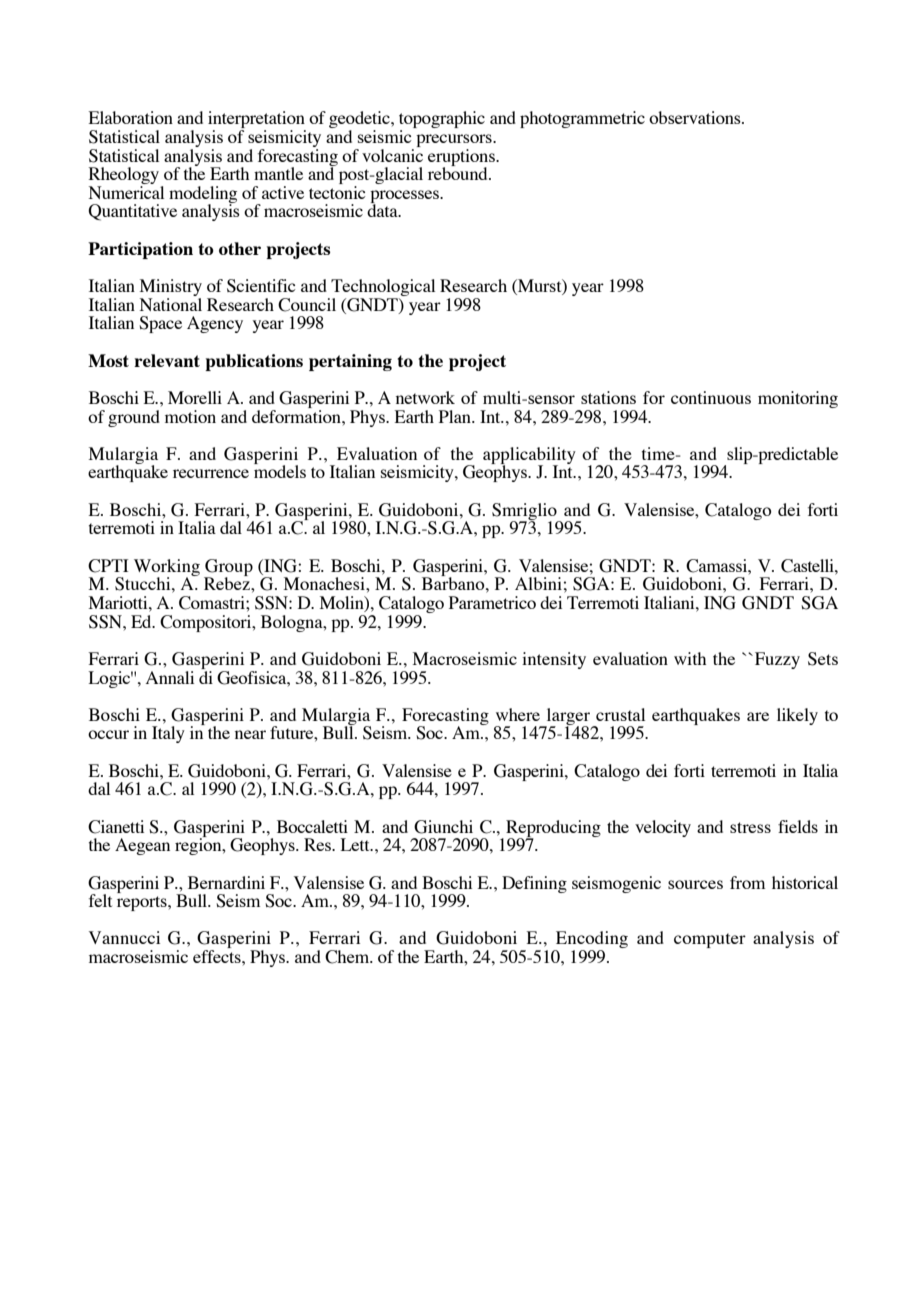  I want to click on continuous, so click(711, 397).
